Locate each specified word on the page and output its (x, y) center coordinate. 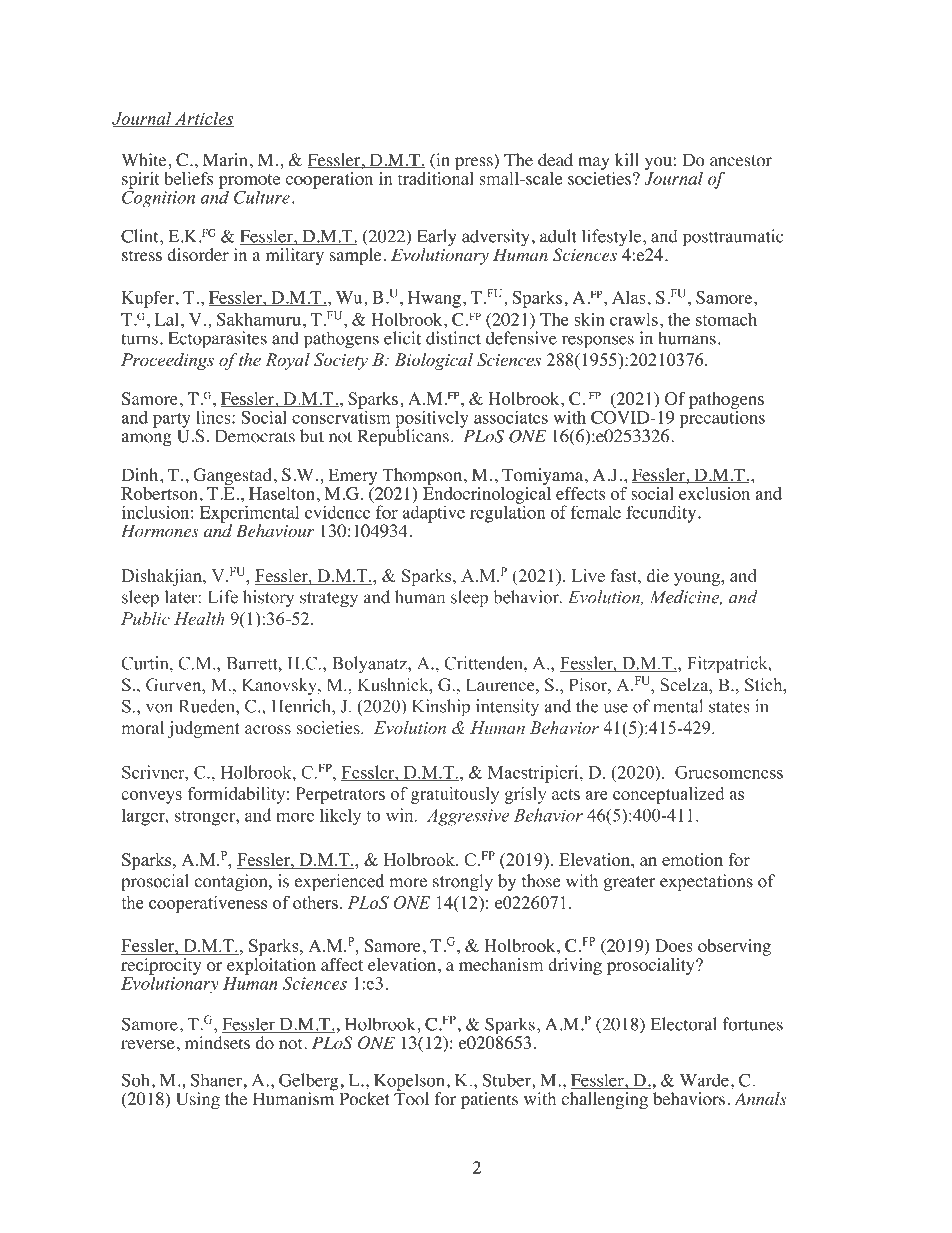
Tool (411, 1098)
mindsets (217, 1042)
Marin (225, 159)
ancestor (741, 161)
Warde (704, 1080)
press (475, 165)
